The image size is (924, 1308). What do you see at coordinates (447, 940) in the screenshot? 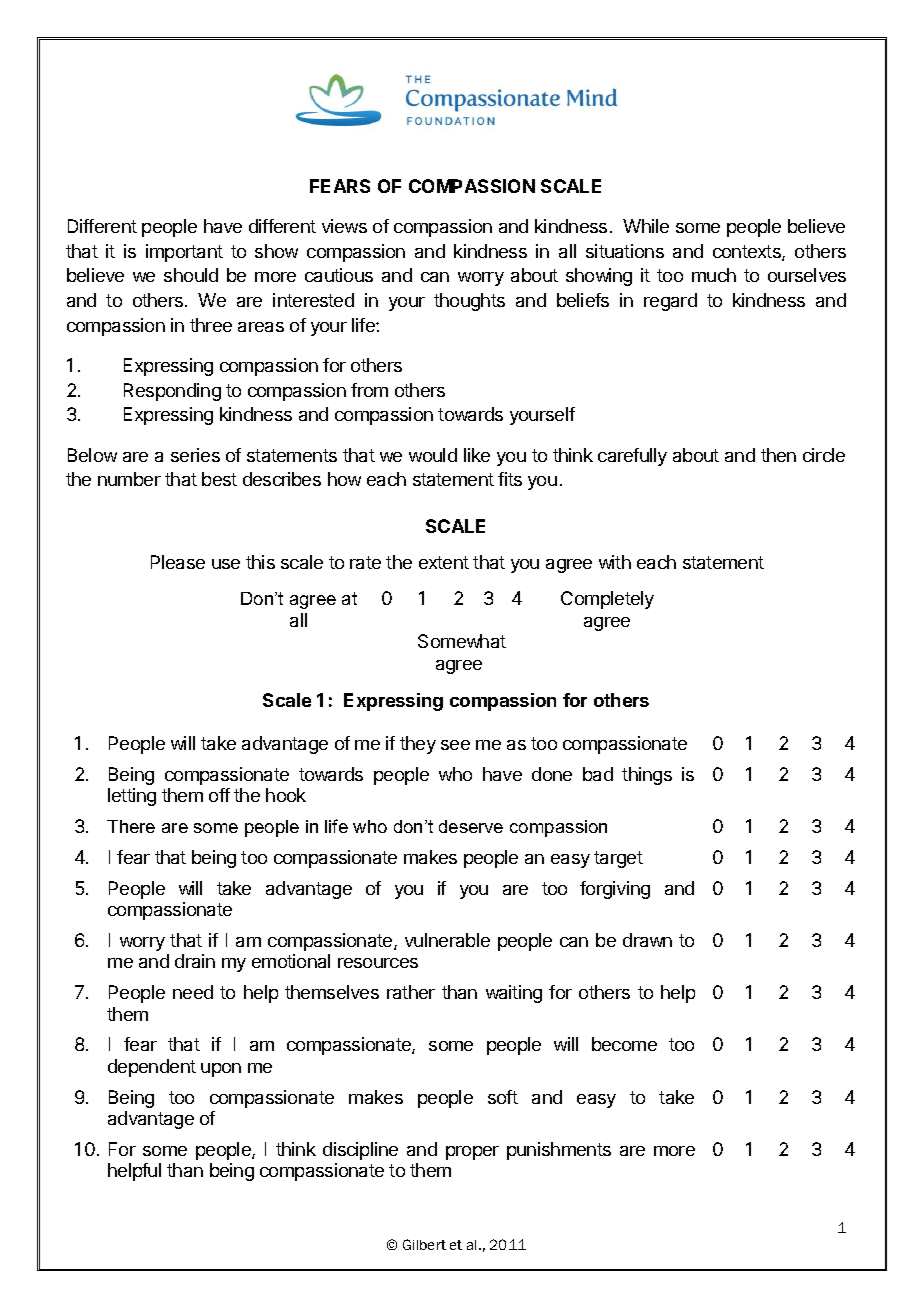
I see `vulnerable` at bounding box center [447, 940].
